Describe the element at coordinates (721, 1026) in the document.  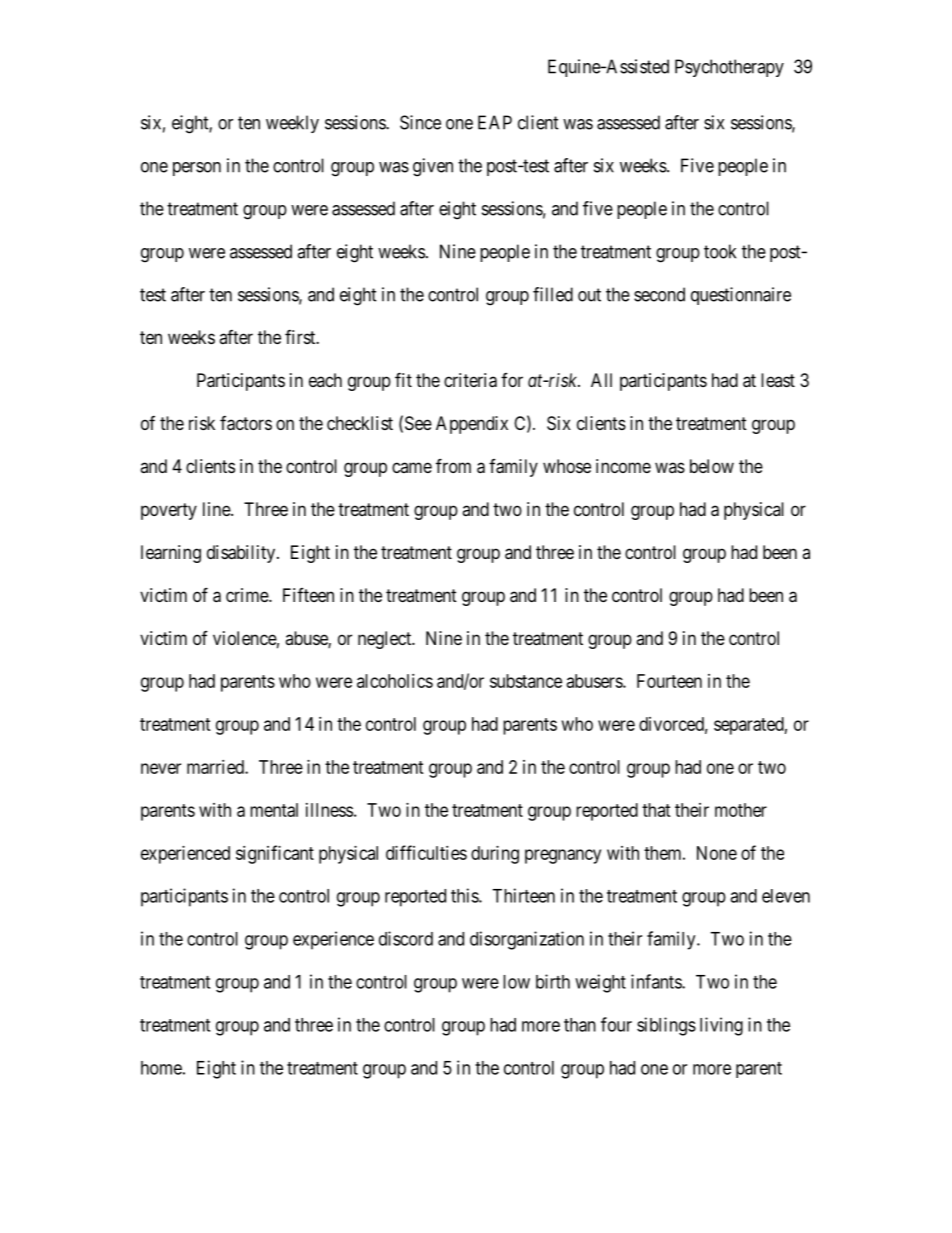
I see `living` at that location.
